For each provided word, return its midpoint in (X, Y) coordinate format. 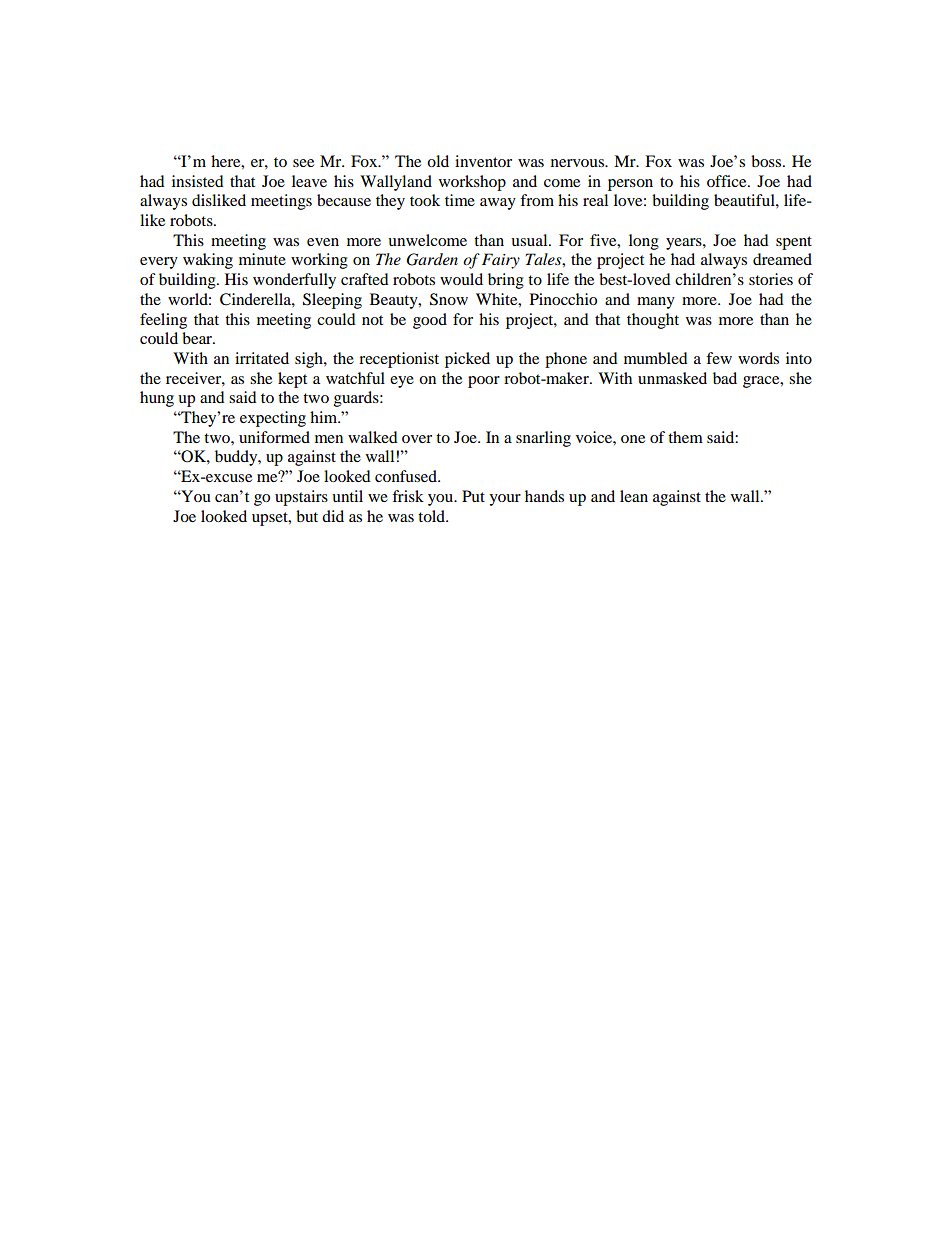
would (461, 279)
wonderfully (294, 281)
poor (484, 382)
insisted (198, 181)
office (728, 181)
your (505, 500)
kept (292, 380)
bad (725, 378)
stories (771, 279)
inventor (483, 161)
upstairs (301, 498)
